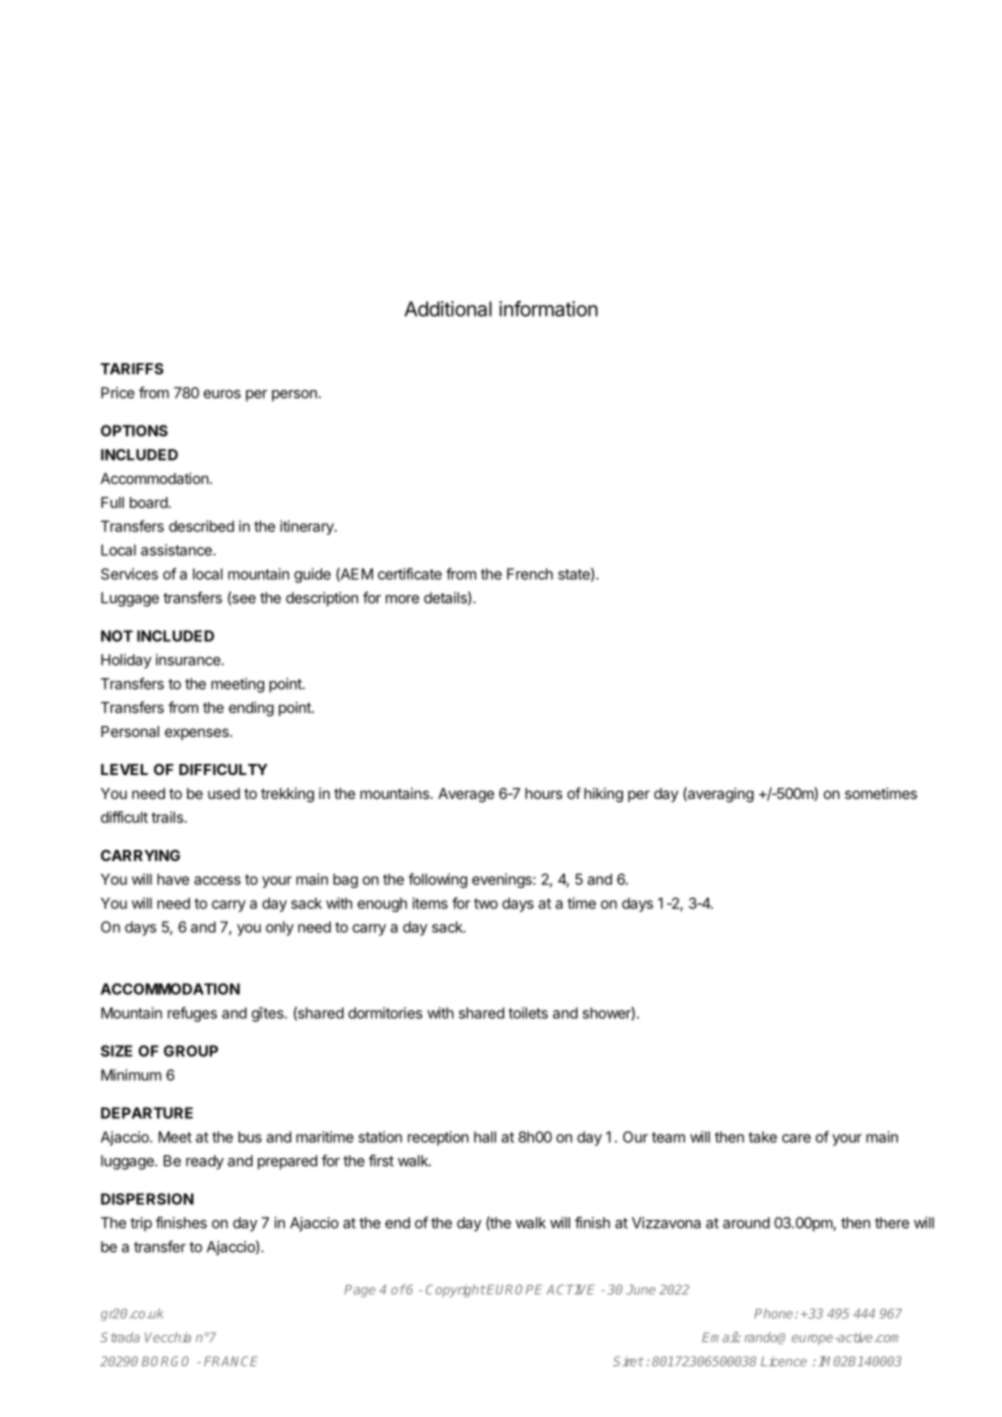 The width and height of the screenshot is (1002, 1417). I want to click on information, so click(548, 309).
